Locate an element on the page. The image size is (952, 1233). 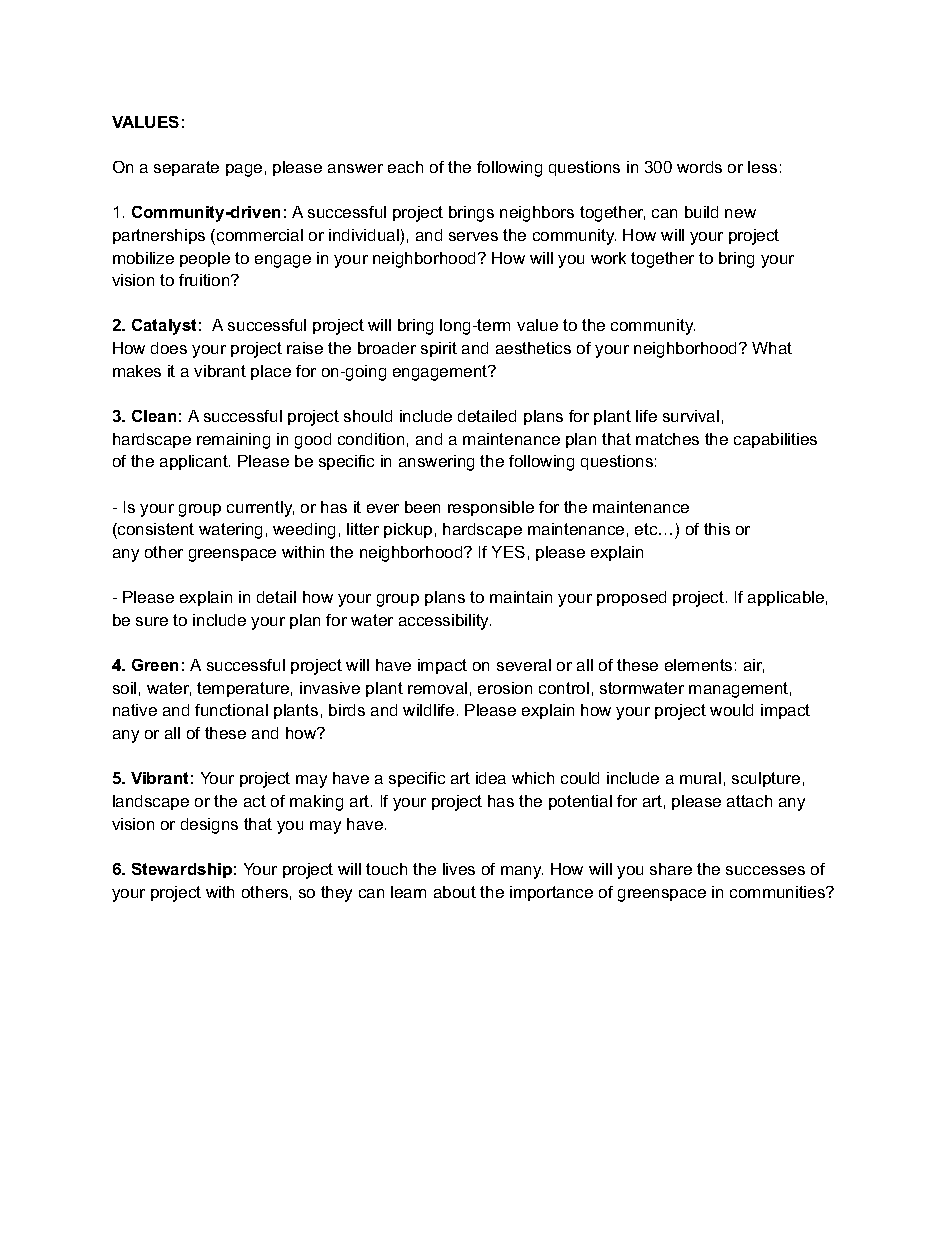
survival is located at coordinates (691, 416).
